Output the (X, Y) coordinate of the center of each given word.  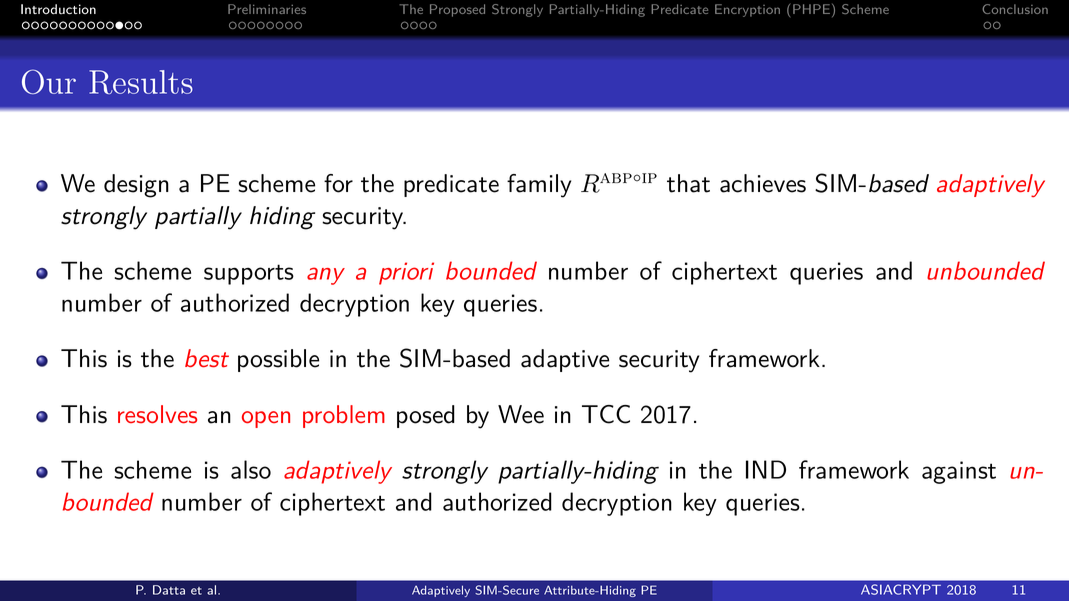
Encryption (747, 10)
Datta (169, 590)
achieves (763, 183)
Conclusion (1015, 9)
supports (249, 274)
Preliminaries (267, 9)
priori (406, 273)
